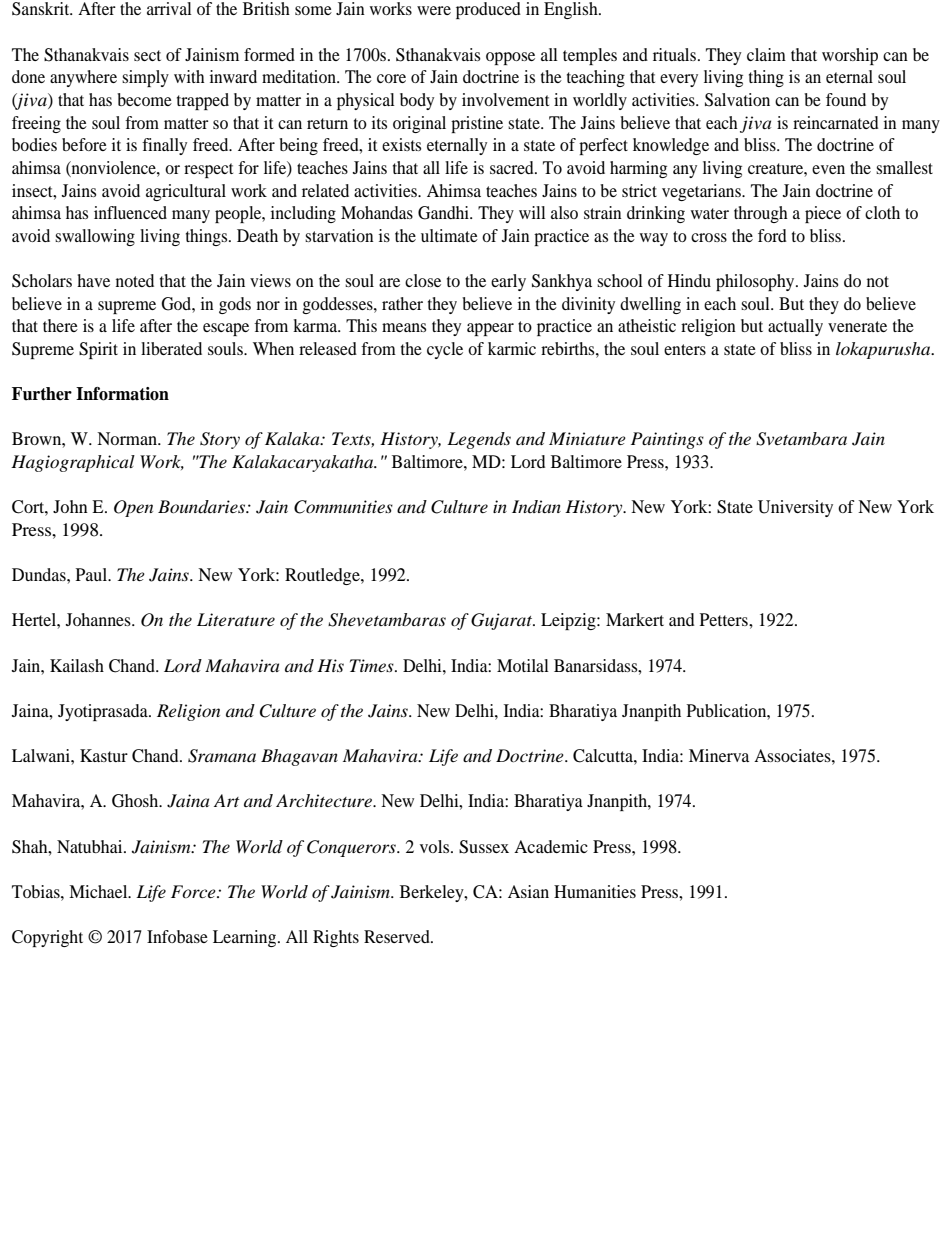 The image size is (952, 1233). What do you see at coordinates (523, 665) in the screenshot?
I see `Motilal` at bounding box center [523, 665].
